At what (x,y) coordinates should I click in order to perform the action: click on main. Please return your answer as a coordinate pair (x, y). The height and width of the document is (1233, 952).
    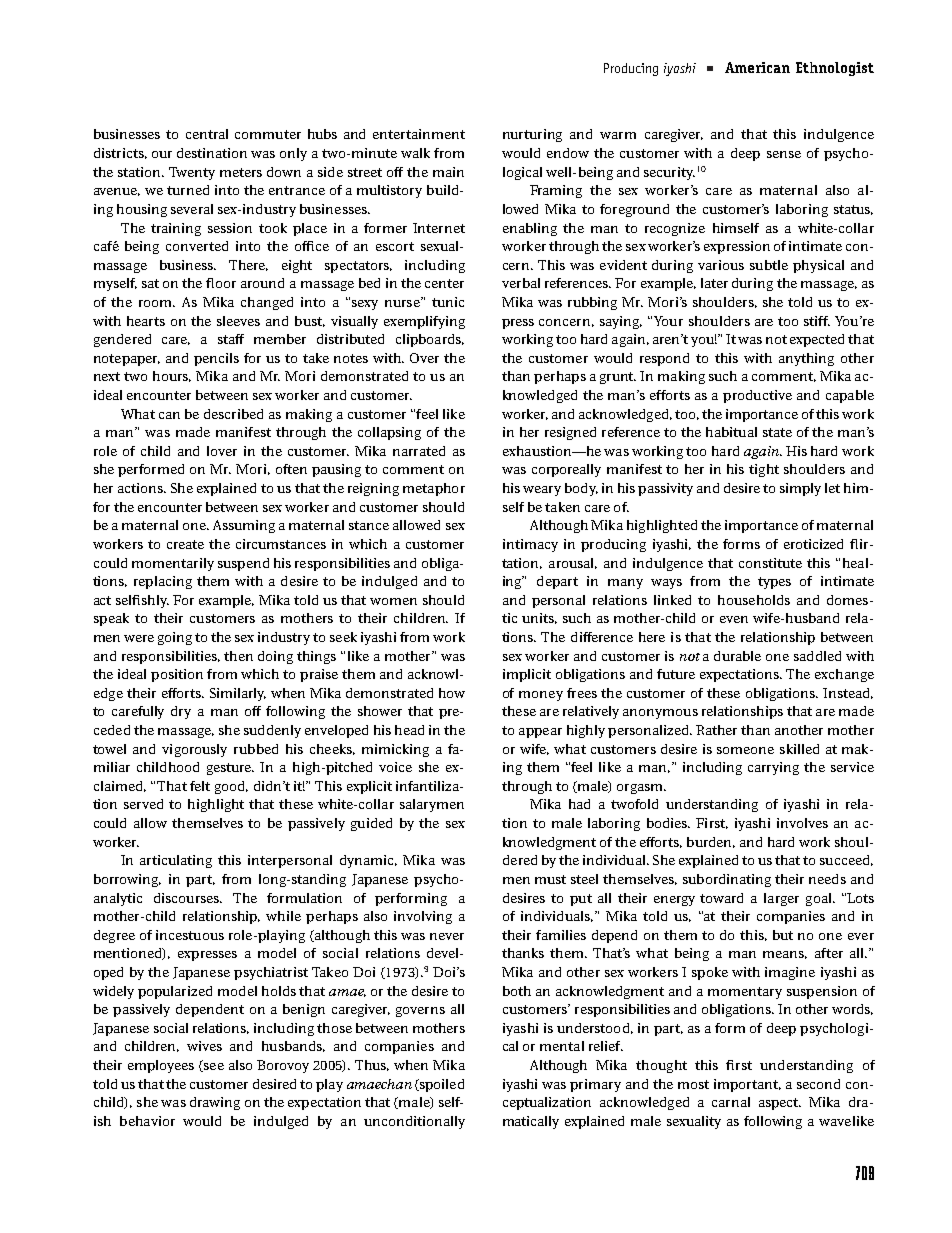
    Looking at the image, I should click on (448, 172).
